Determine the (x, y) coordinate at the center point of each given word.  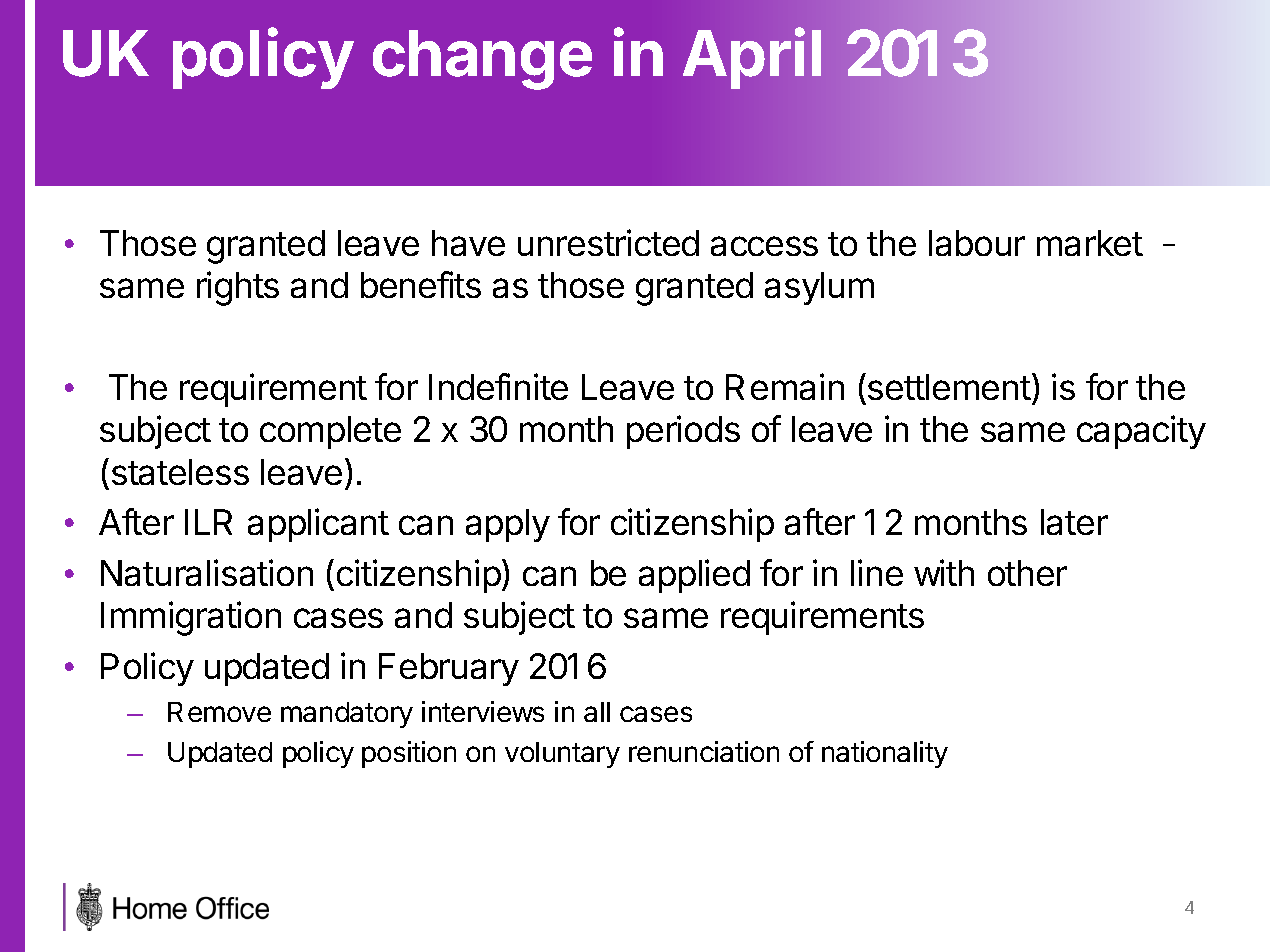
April (752, 58)
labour (977, 243)
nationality (885, 754)
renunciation (704, 751)
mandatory (347, 715)
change (482, 60)
